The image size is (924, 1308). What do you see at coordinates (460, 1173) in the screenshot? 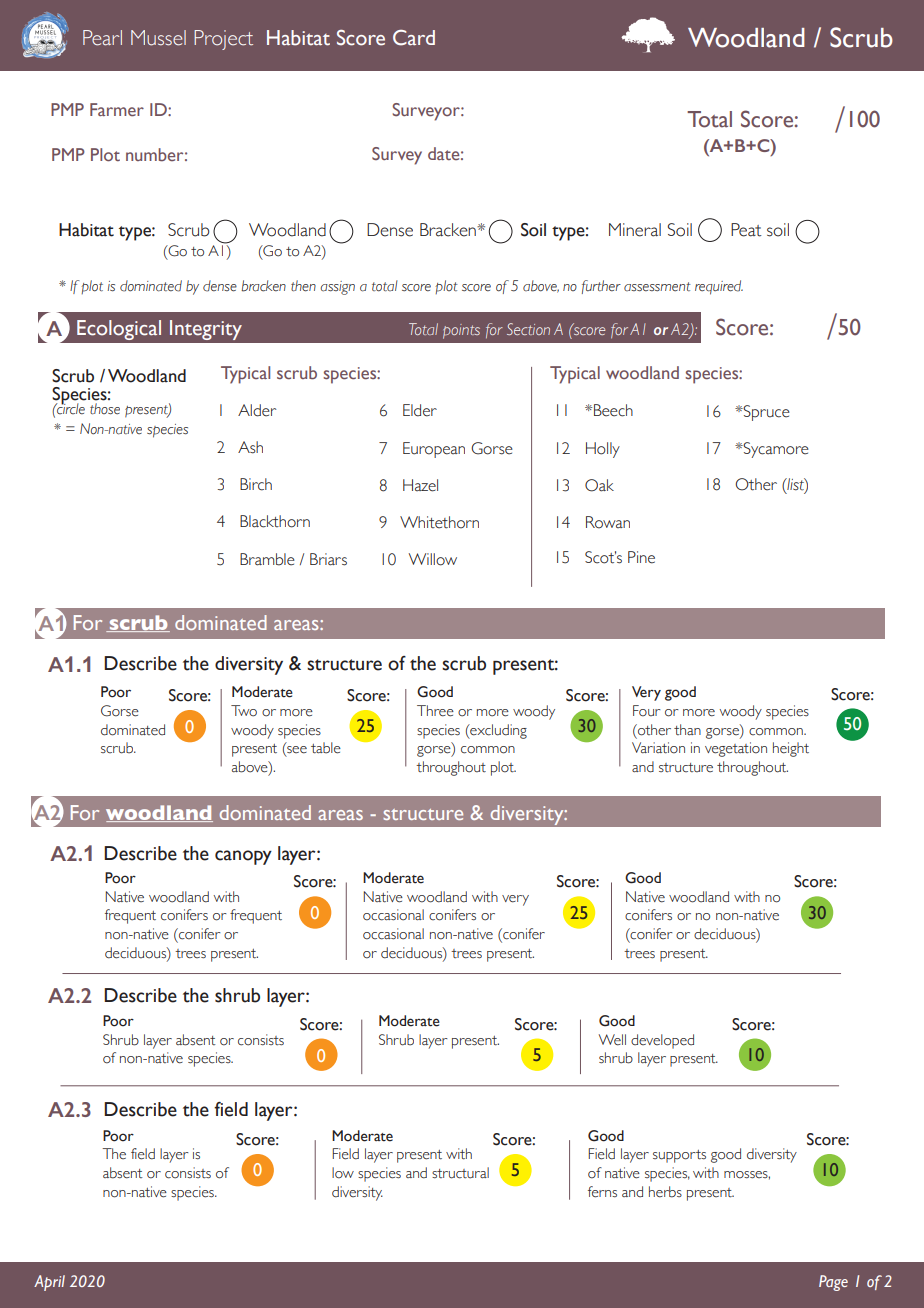
I see `structural` at bounding box center [460, 1173].
